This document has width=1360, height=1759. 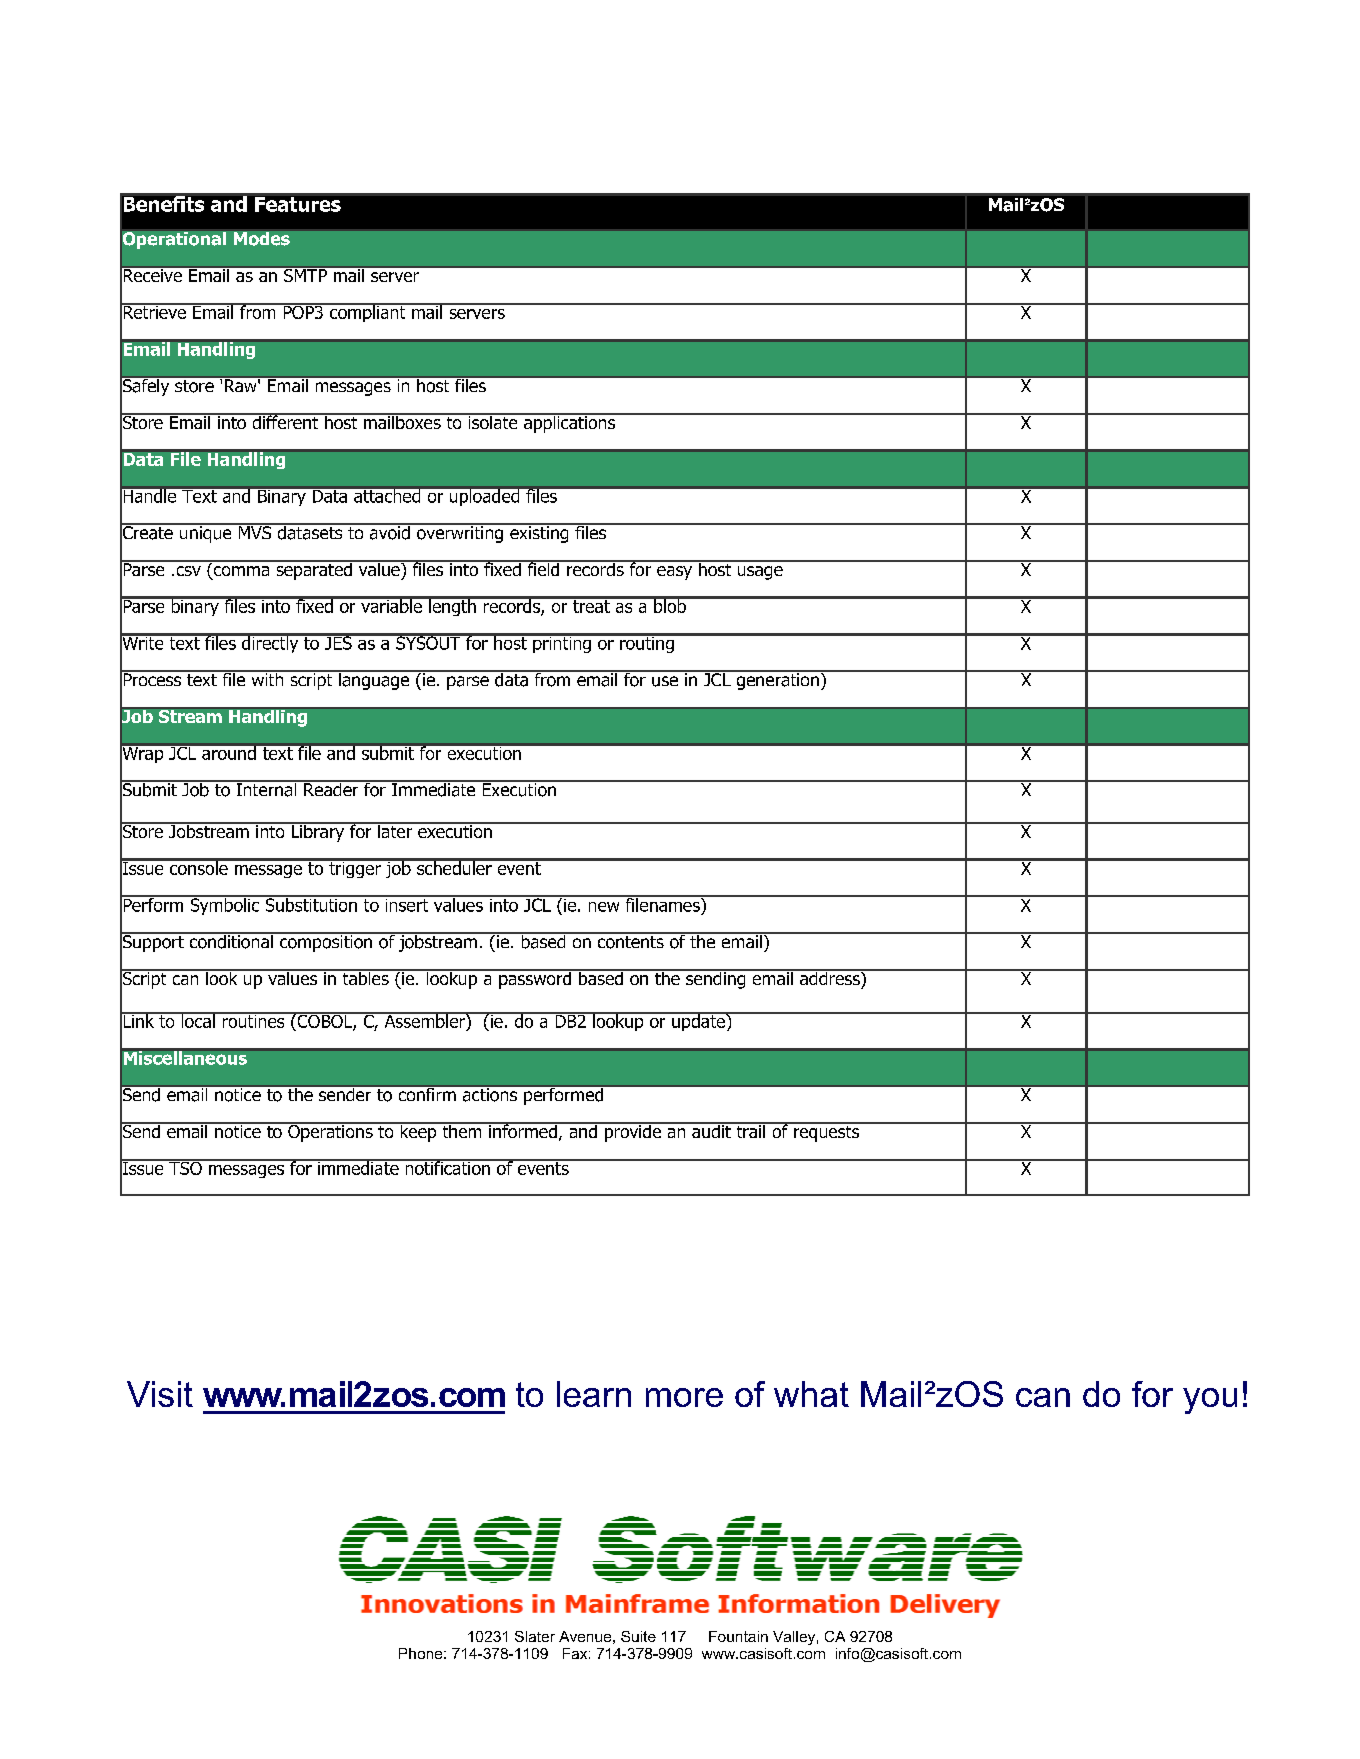 I want to click on Features, so click(x=298, y=204).
